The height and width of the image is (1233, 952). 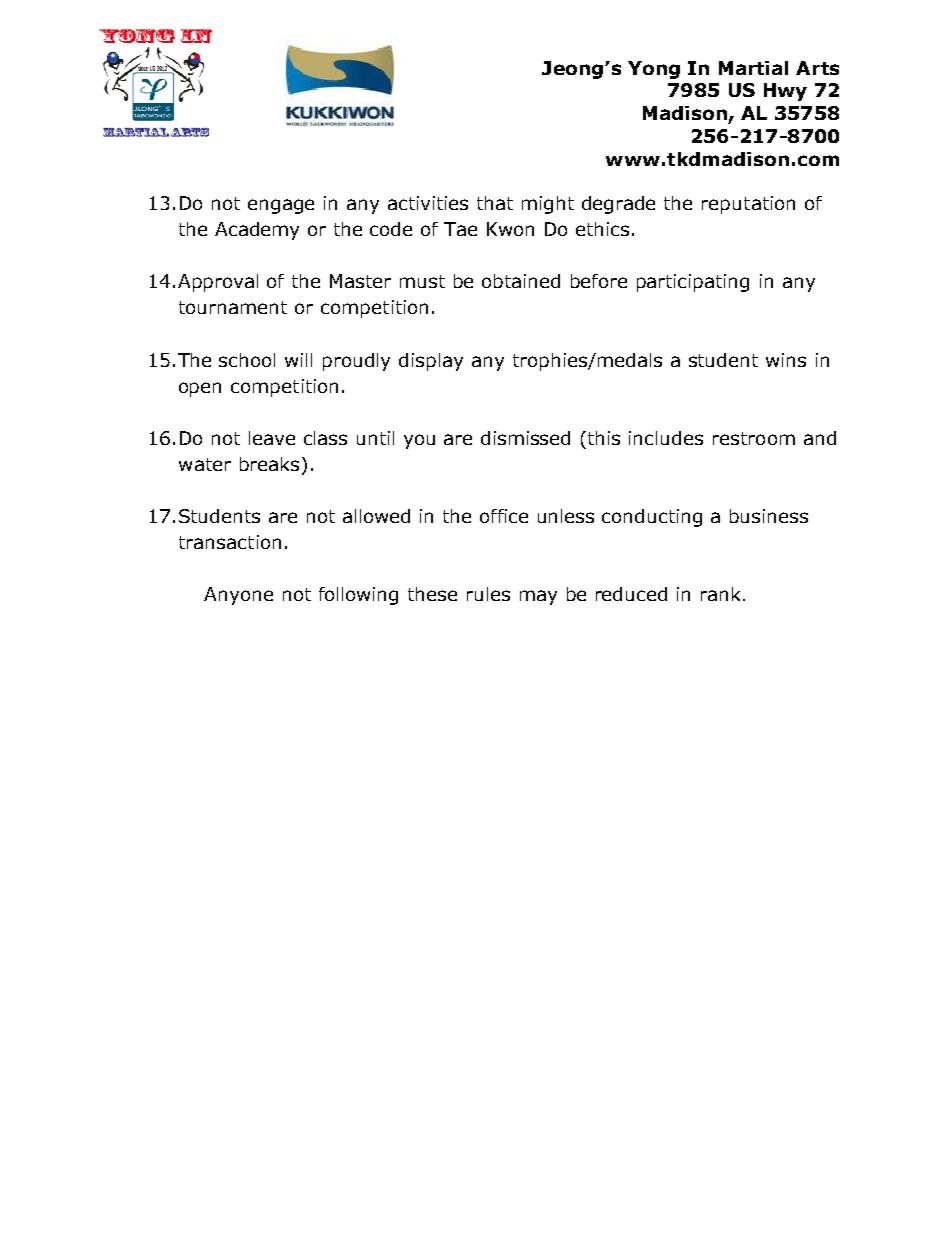 What do you see at coordinates (431, 362) in the image?
I see `display` at bounding box center [431, 362].
